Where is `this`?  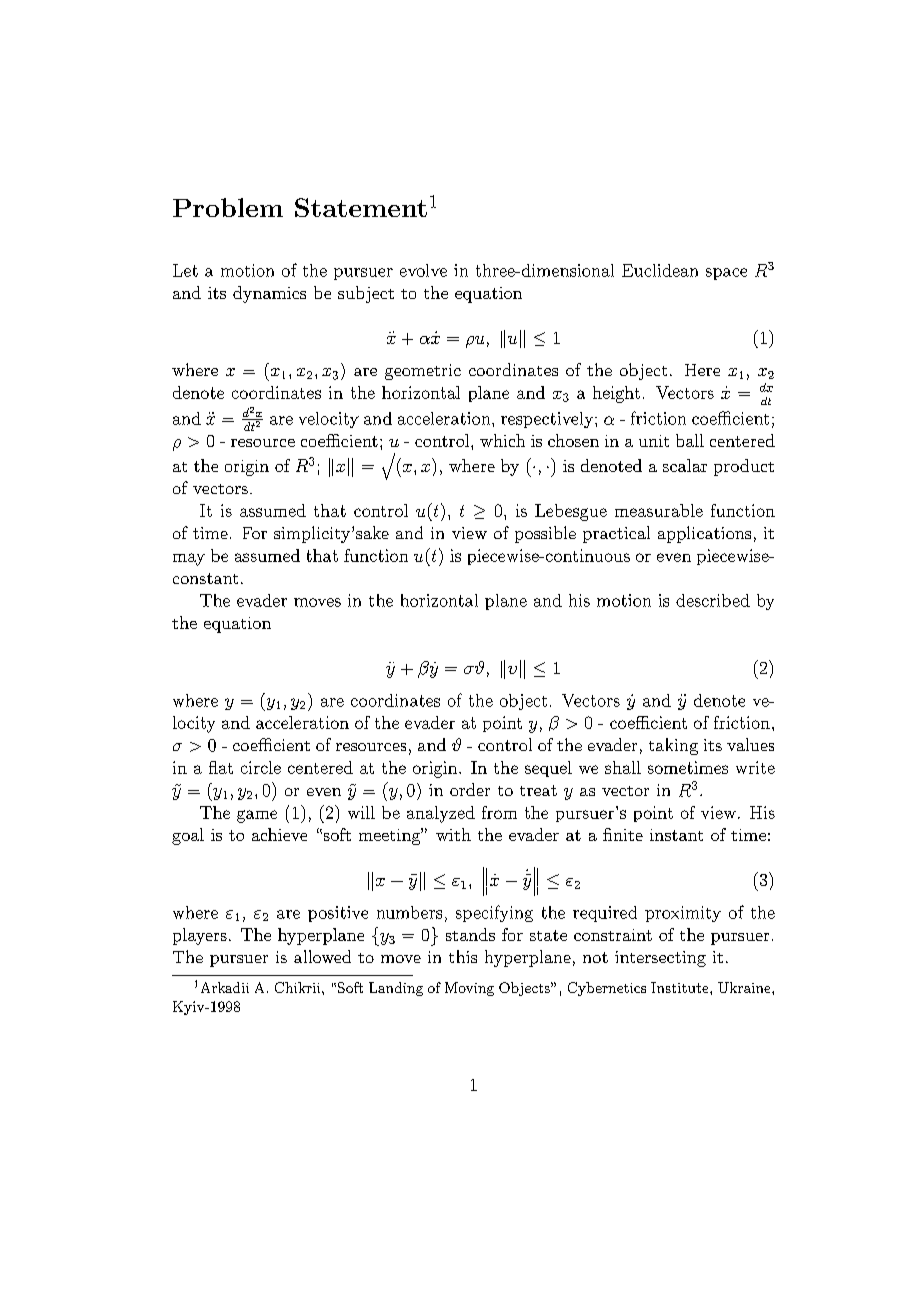
this is located at coordinates (463, 956).
